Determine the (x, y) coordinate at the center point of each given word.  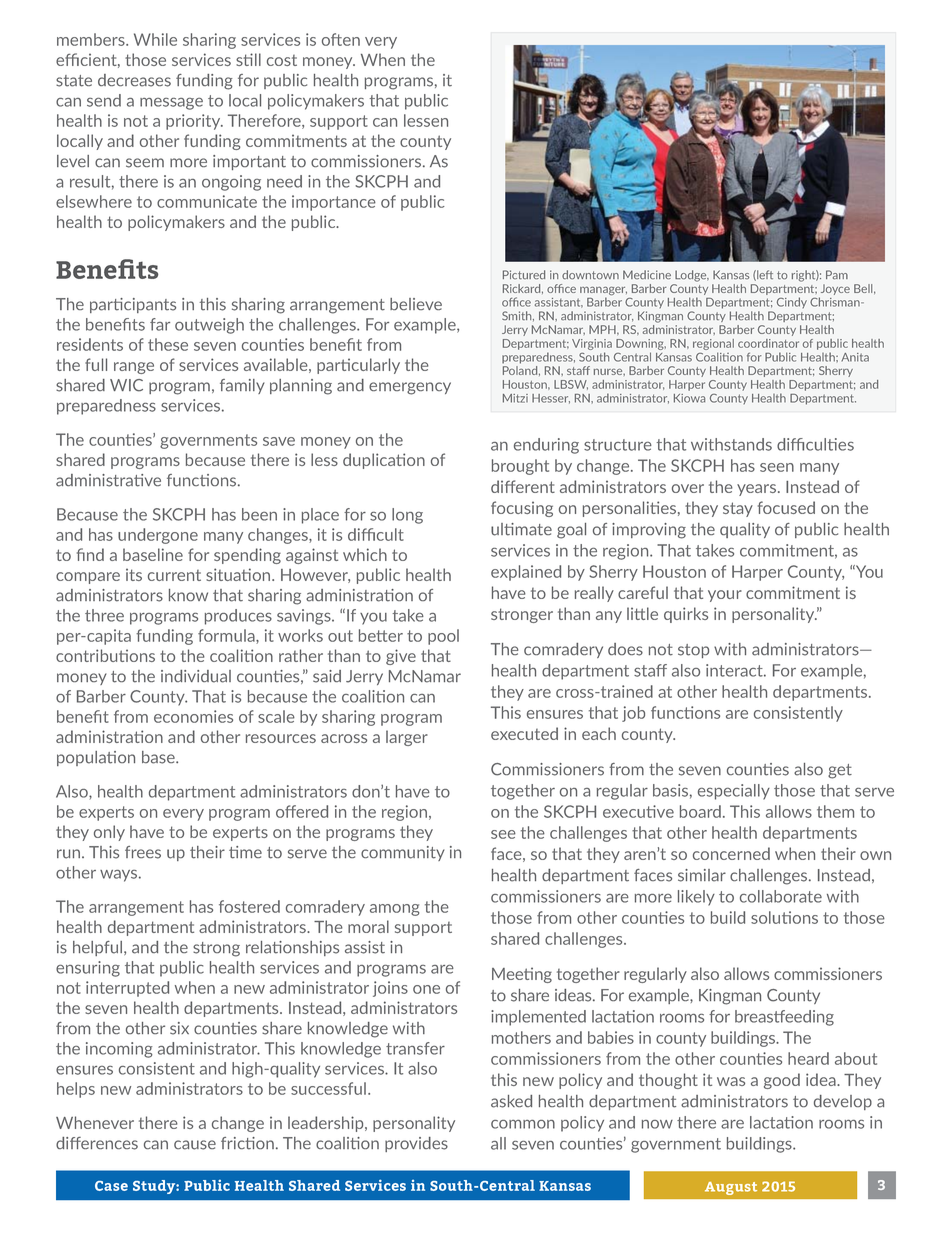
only (109, 833)
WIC (126, 385)
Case (111, 1186)
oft (332, 39)
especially (734, 792)
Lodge (692, 276)
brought (520, 467)
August (731, 1188)
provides (416, 1144)
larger (407, 738)
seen (777, 467)
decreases (134, 80)
